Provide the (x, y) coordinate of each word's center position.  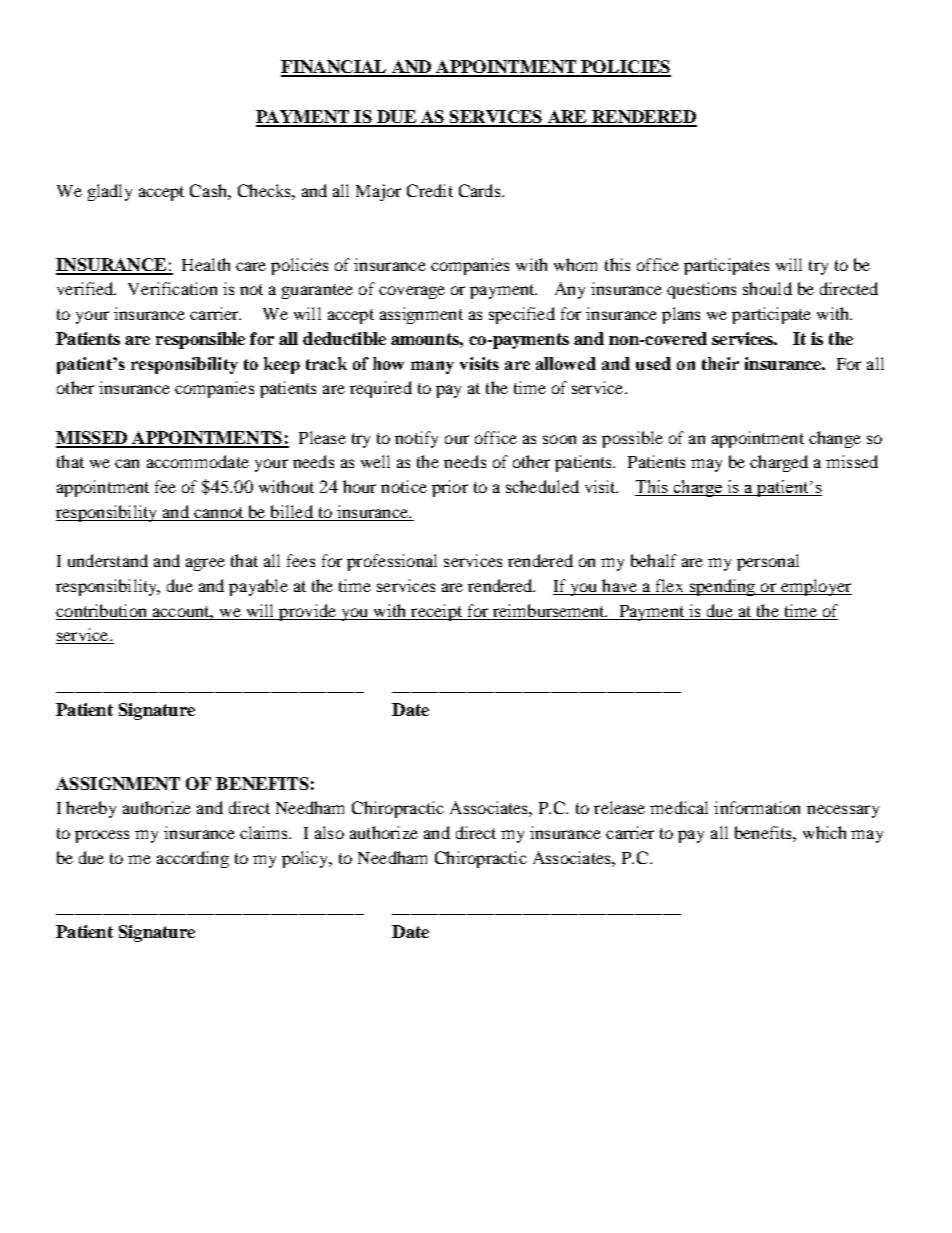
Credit (430, 190)
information (757, 807)
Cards (481, 190)
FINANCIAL (335, 68)
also (329, 832)
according (193, 859)
